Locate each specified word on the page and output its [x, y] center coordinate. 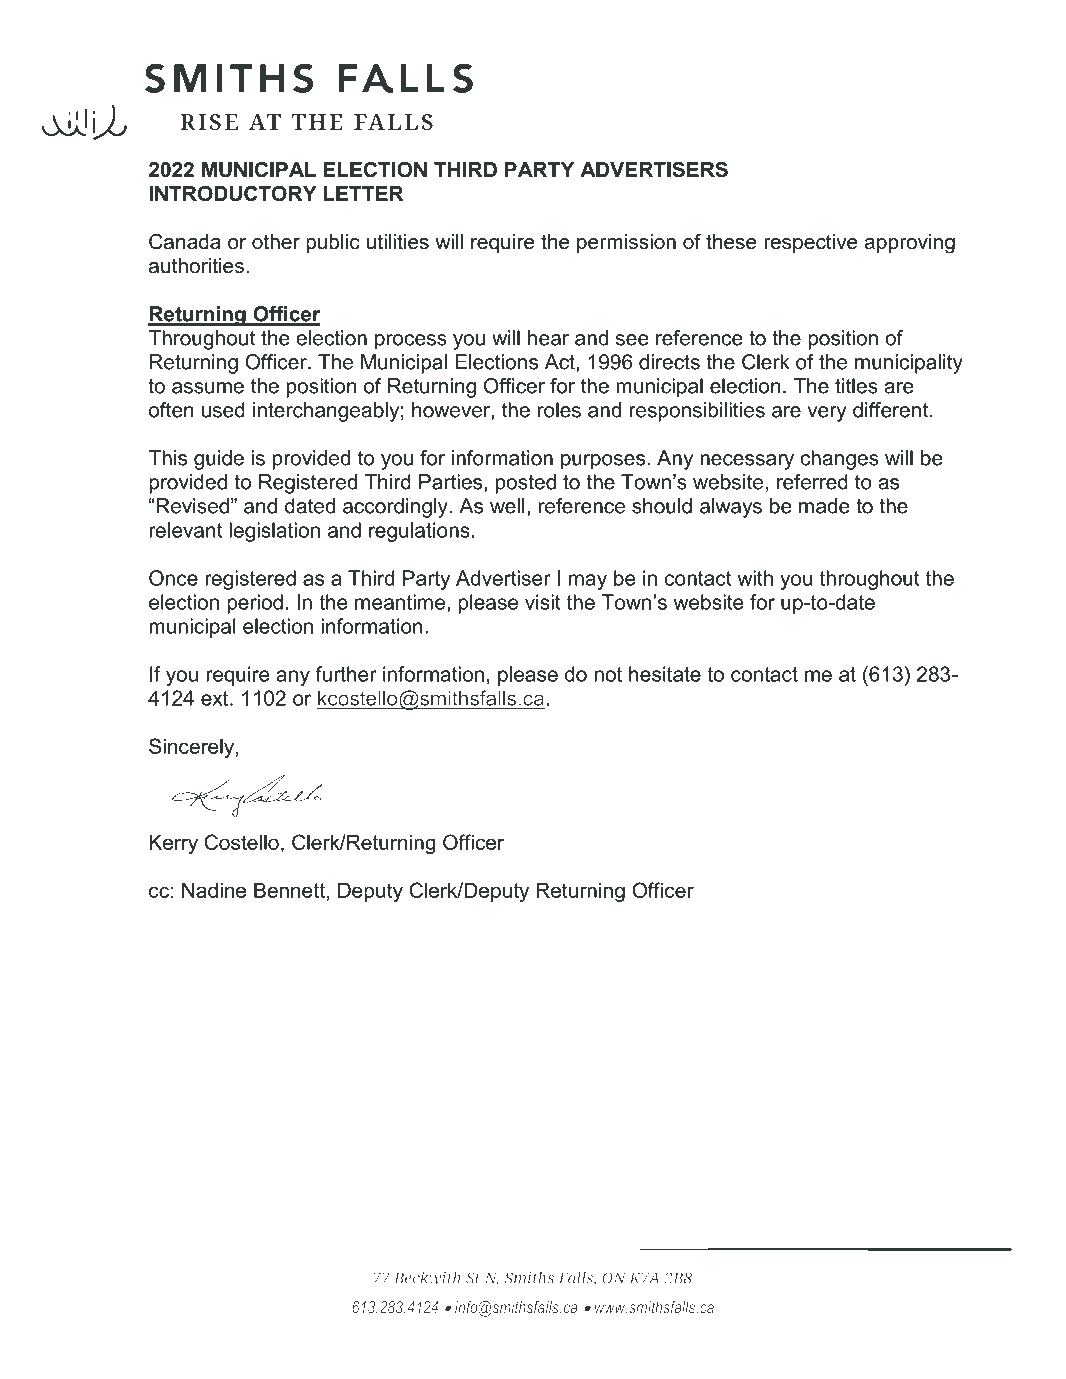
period [255, 604]
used [223, 410]
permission [626, 243]
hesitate [665, 674]
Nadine [214, 890]
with [755, 578]
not [608, 674]
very [827, 414]
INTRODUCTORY [233, 194]
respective [811, 243]
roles [559, 410]
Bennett [289, 890]
